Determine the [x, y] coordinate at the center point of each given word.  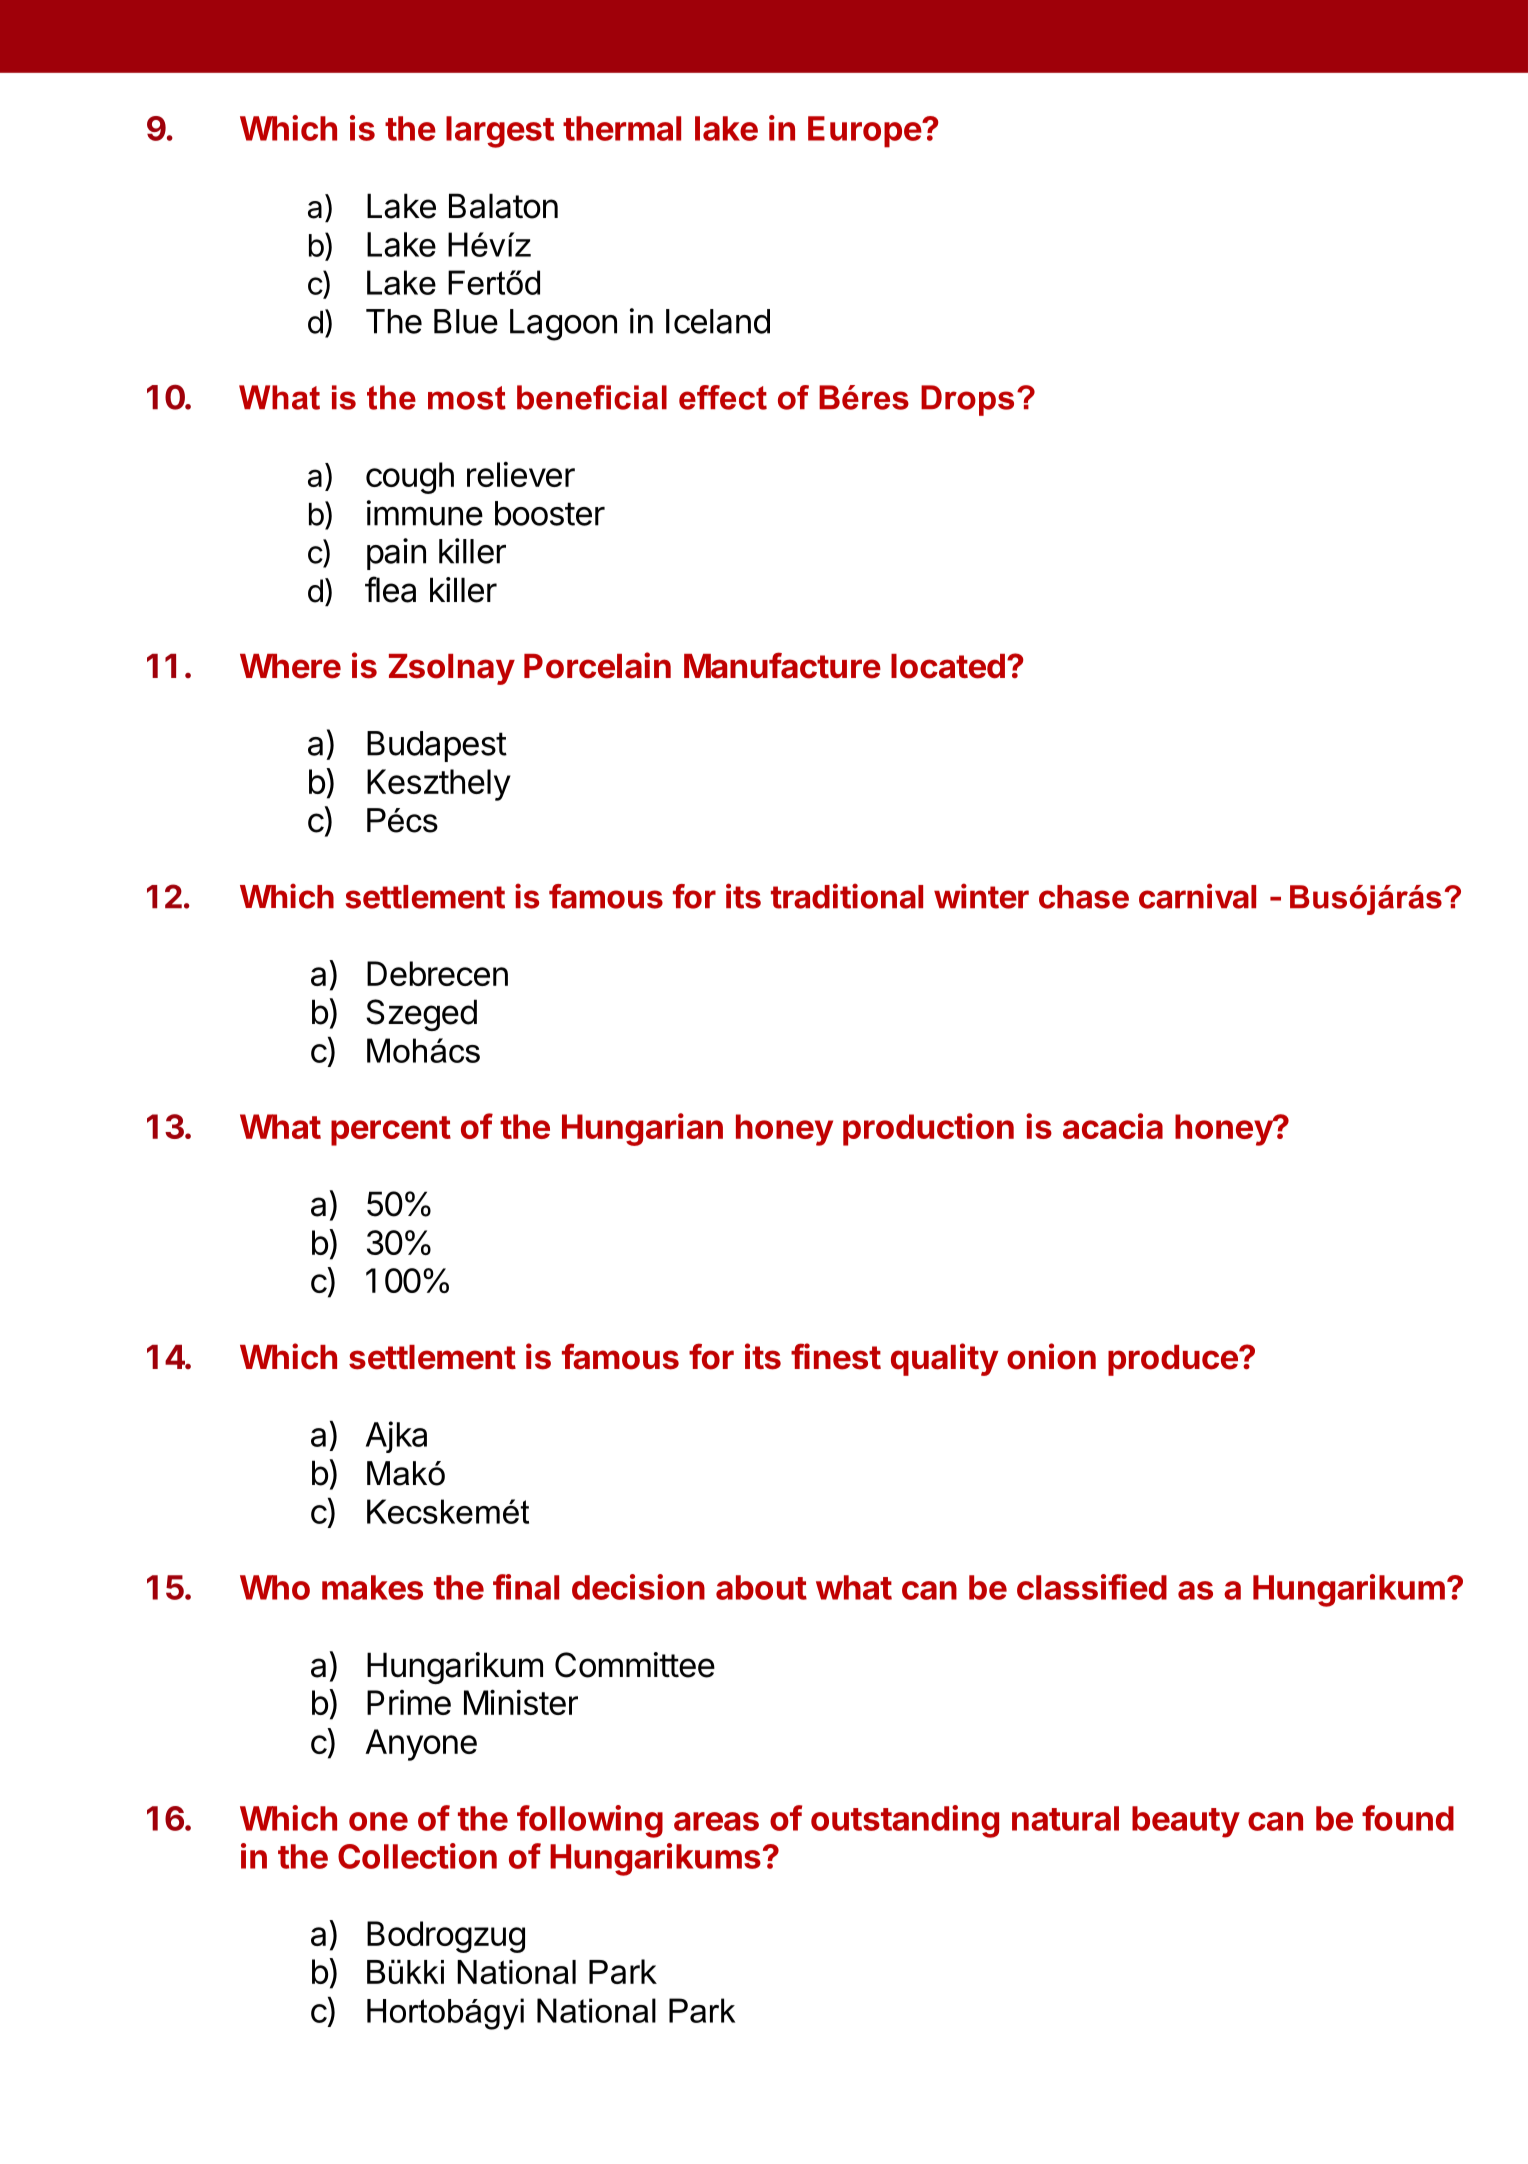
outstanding [905, 1821]
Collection [417, 1856]
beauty [1186, 1822]
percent [391, 1131]
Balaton [503, 206]
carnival [1197, 896]
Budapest [437, 746]
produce [1174, 1360]
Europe [865, 132]
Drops [967, 400]
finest [836, 1356]
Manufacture [782, 665]
